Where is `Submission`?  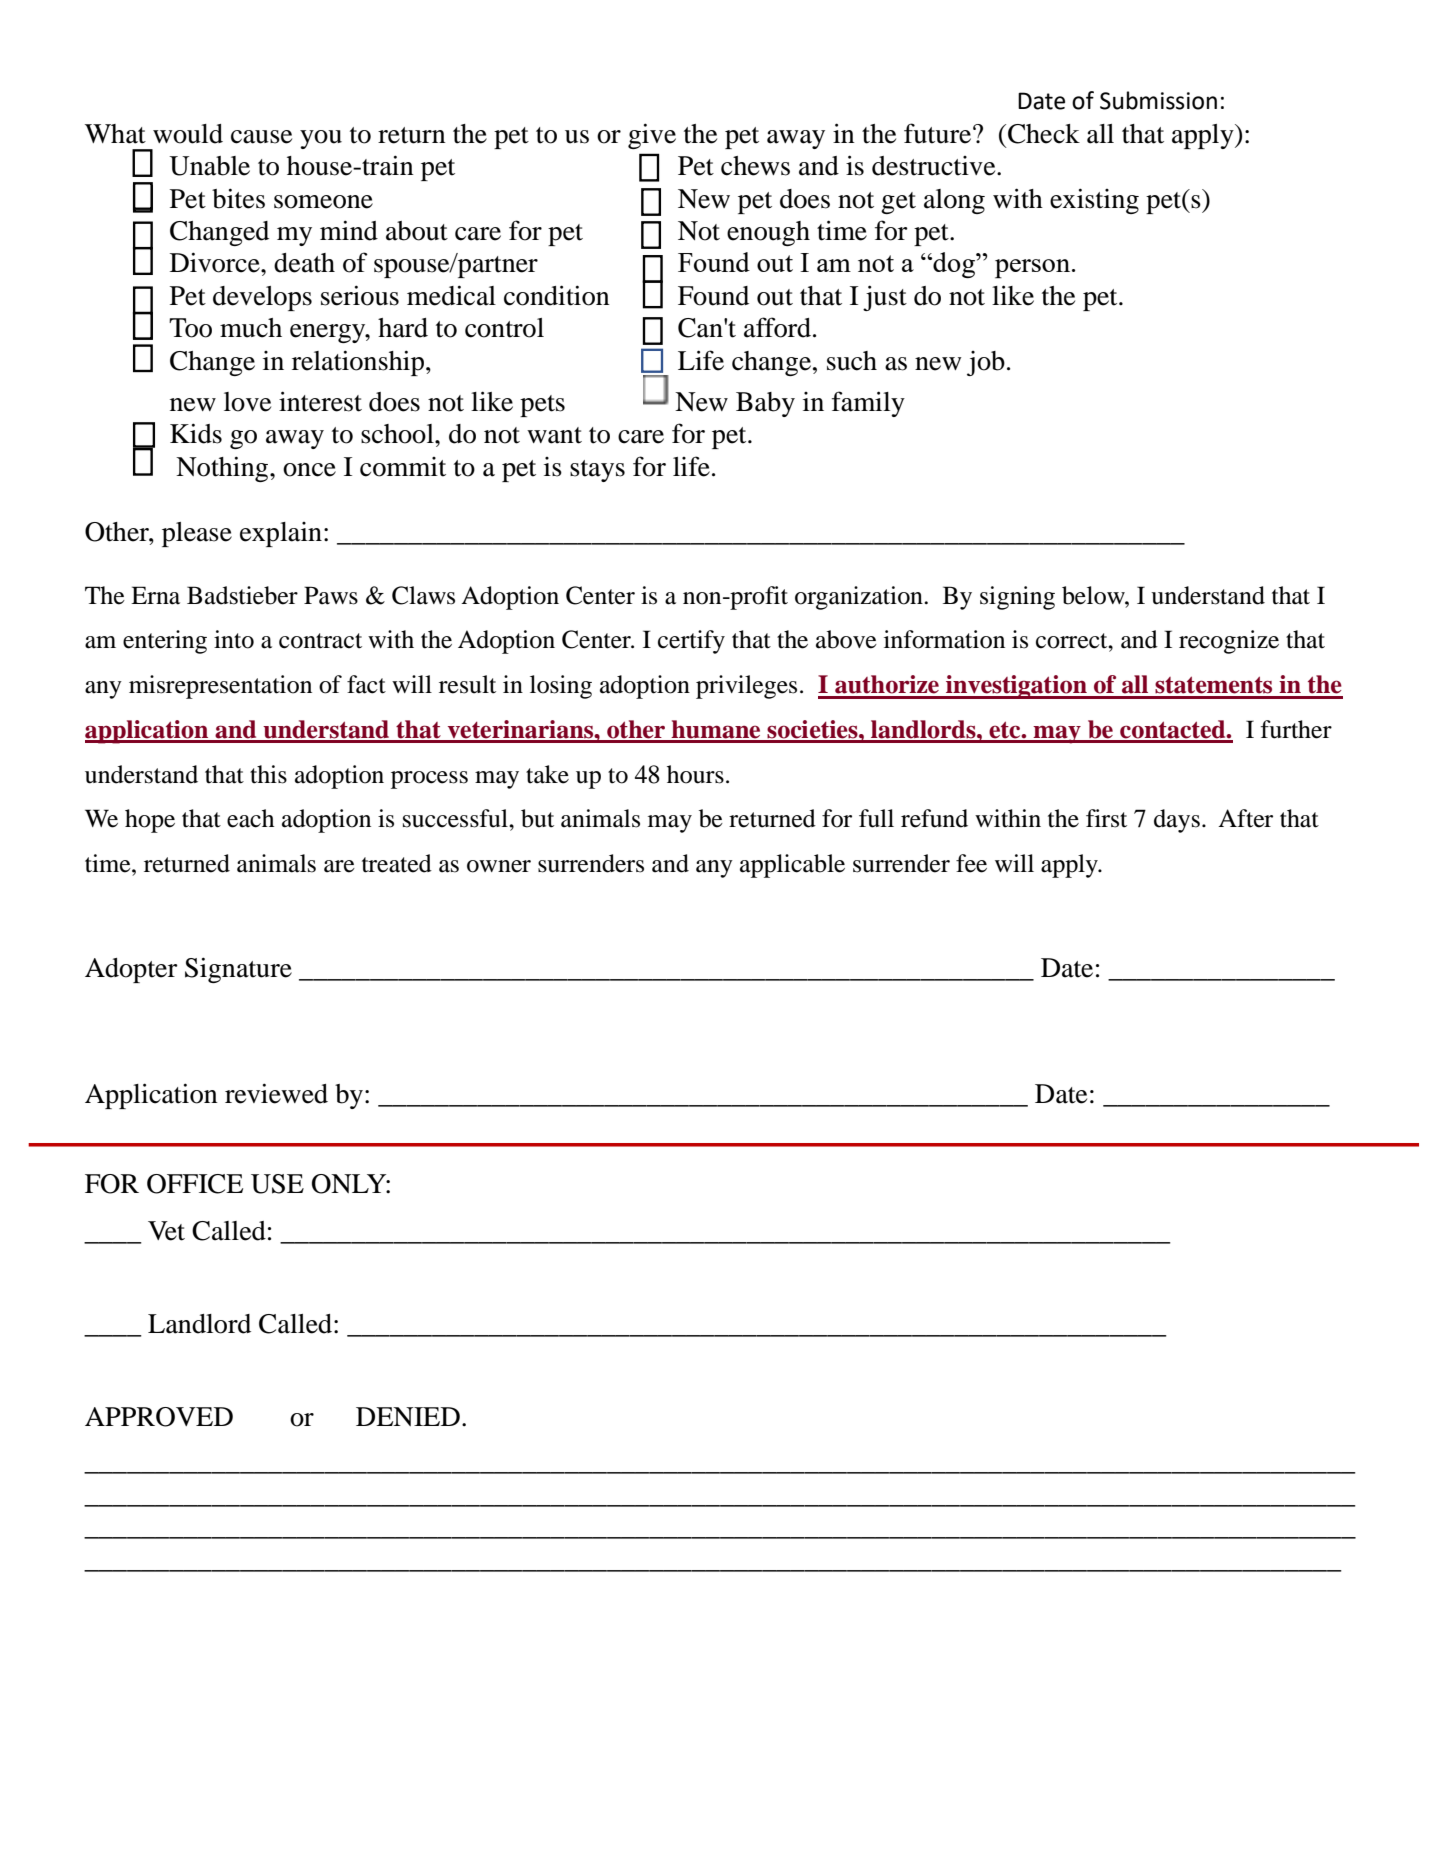
Submission is located at coordinates (1158, 100).
